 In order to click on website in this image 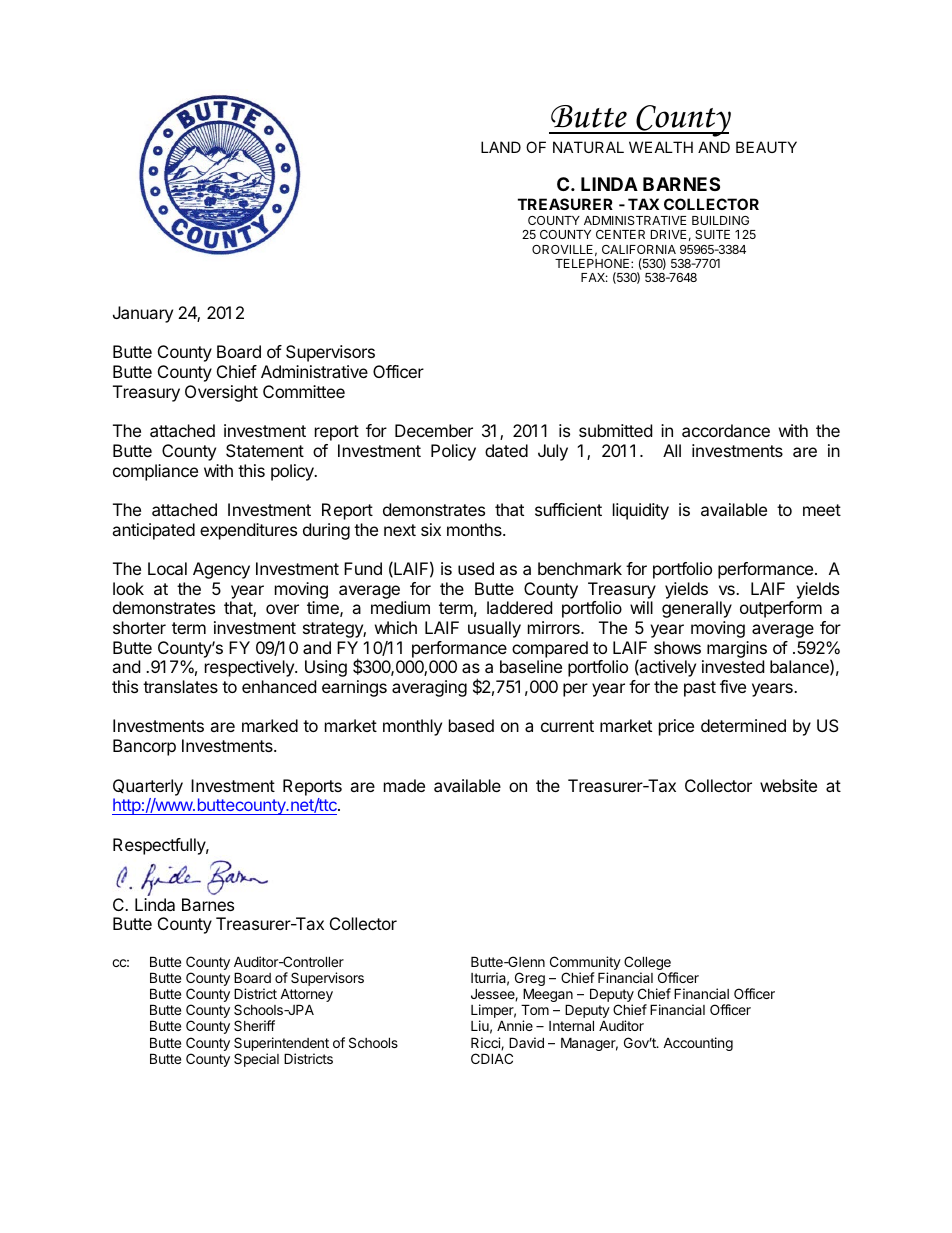, I will do `click(788, 785)`.
